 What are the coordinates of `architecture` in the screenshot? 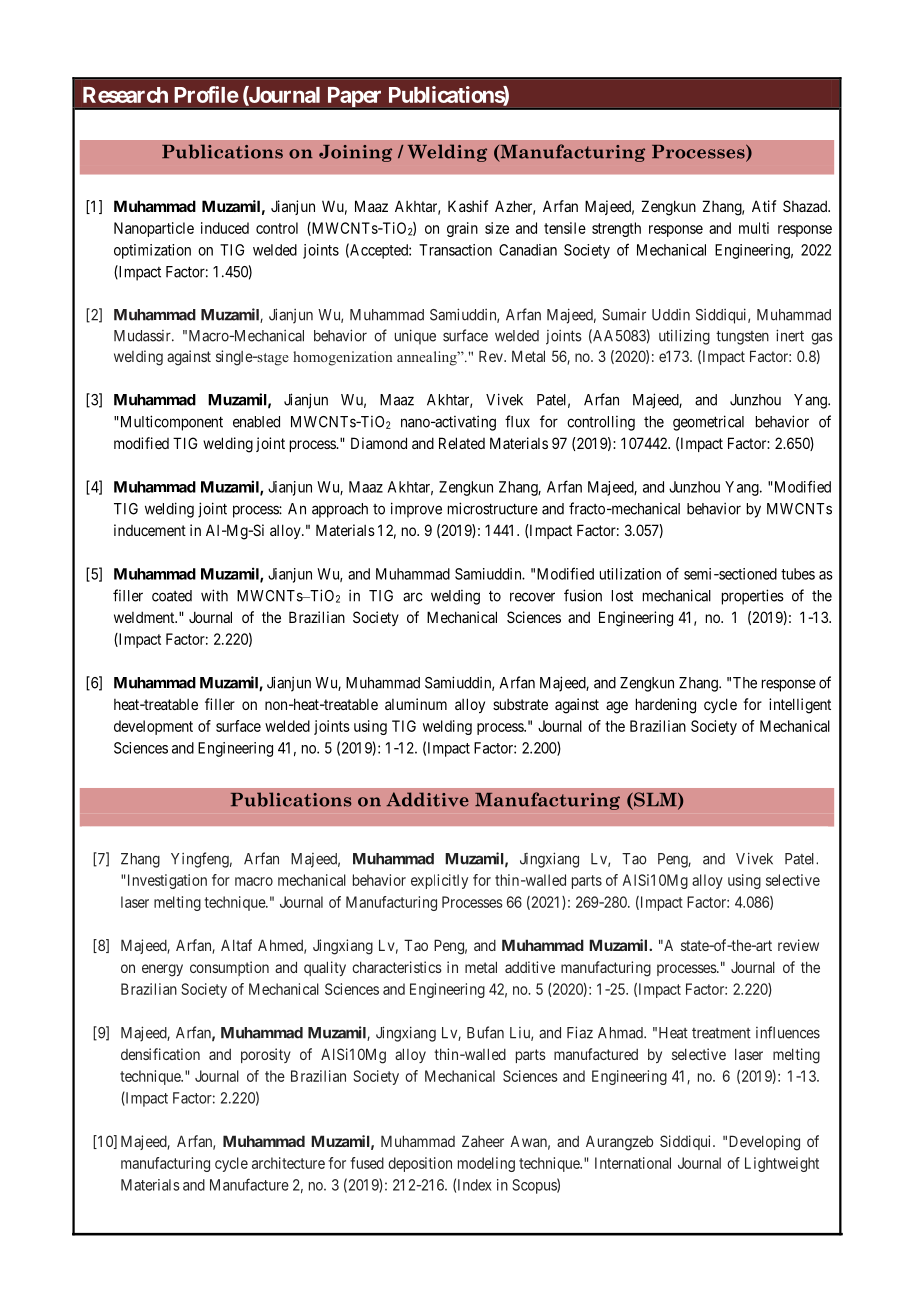 It's located at (288, 1163).
